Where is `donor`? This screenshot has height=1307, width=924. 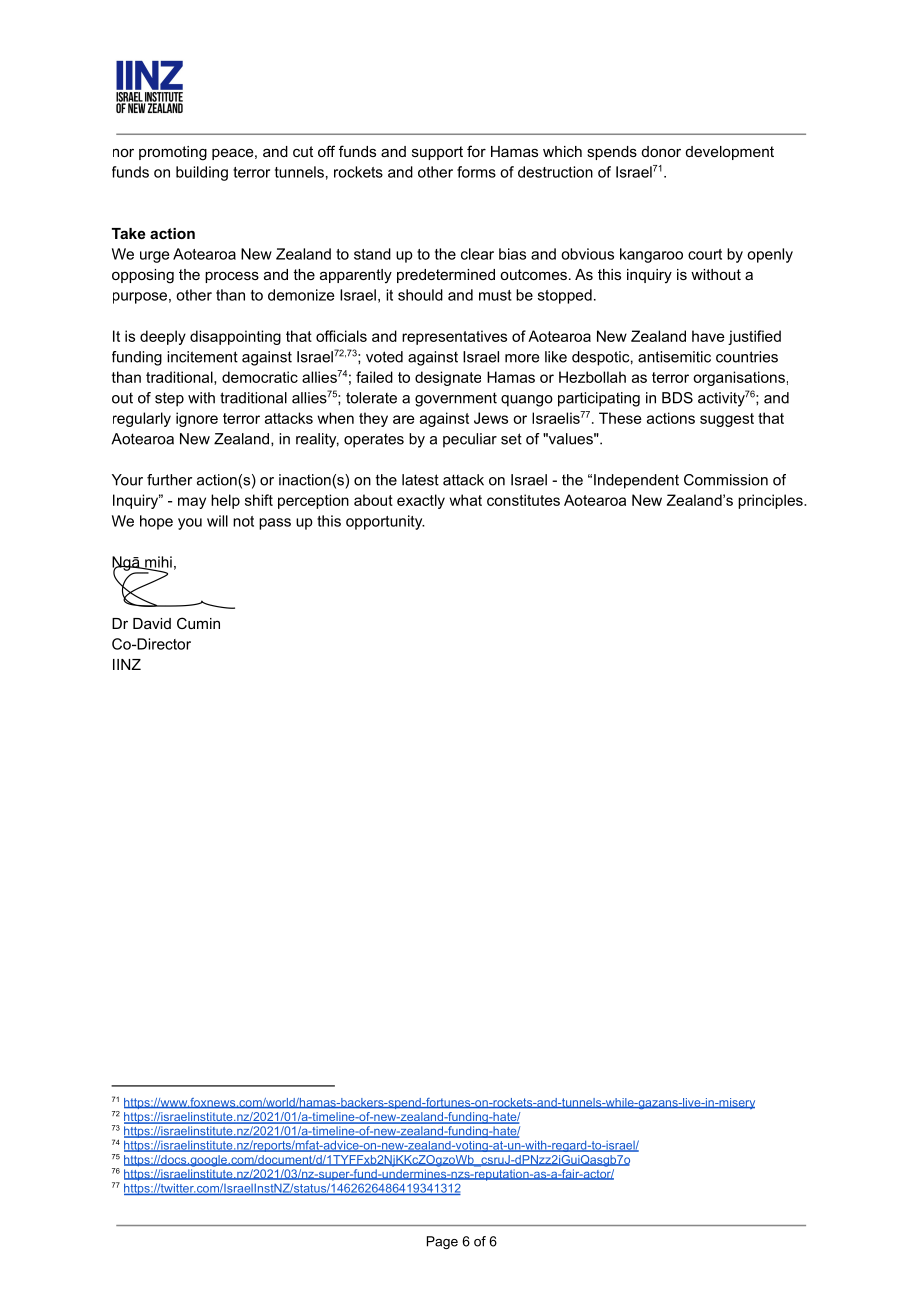
donor is located at coordinates (661, 151).
